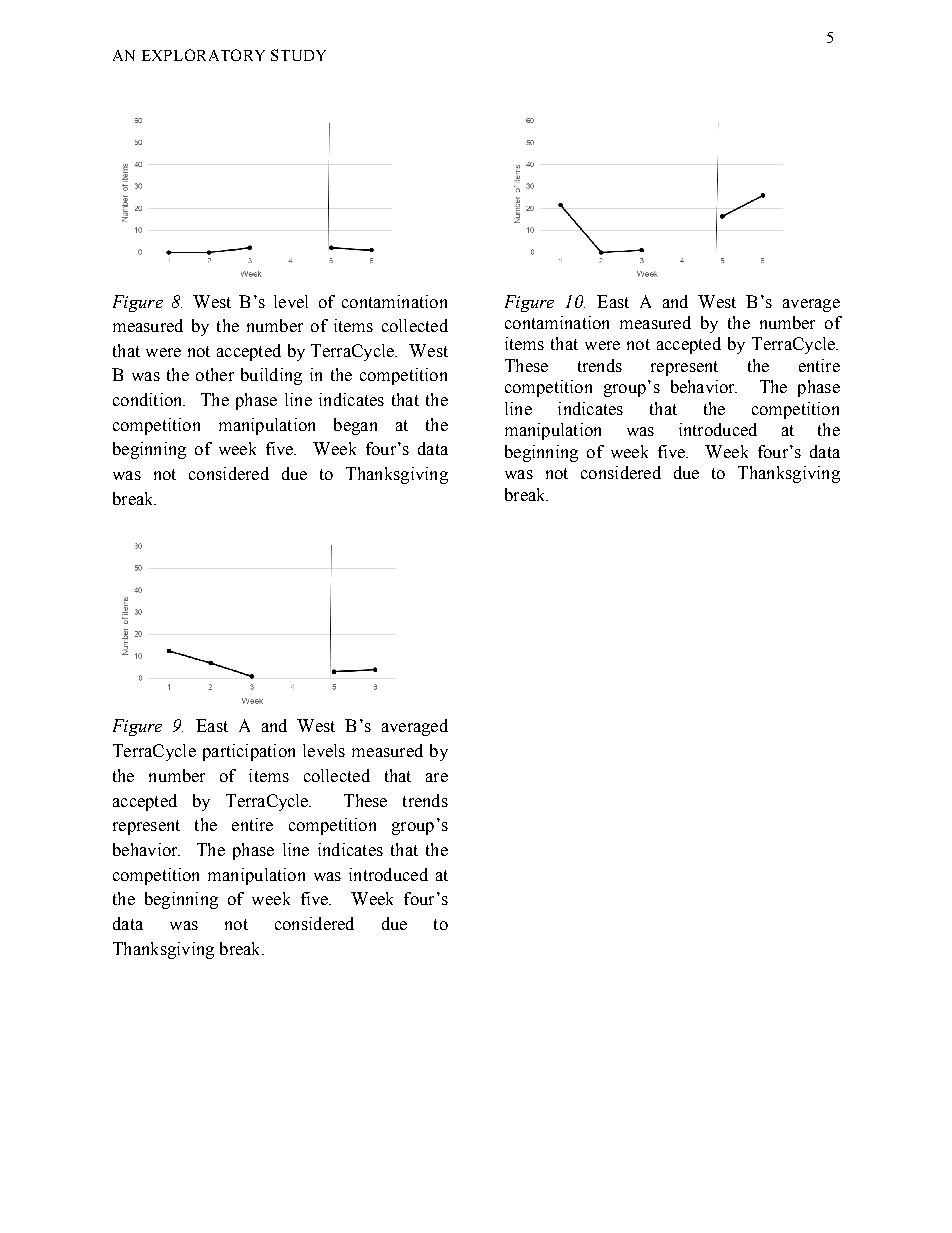 This image has width=952, height=1233. I want to click on participation, so click(249, 752).
